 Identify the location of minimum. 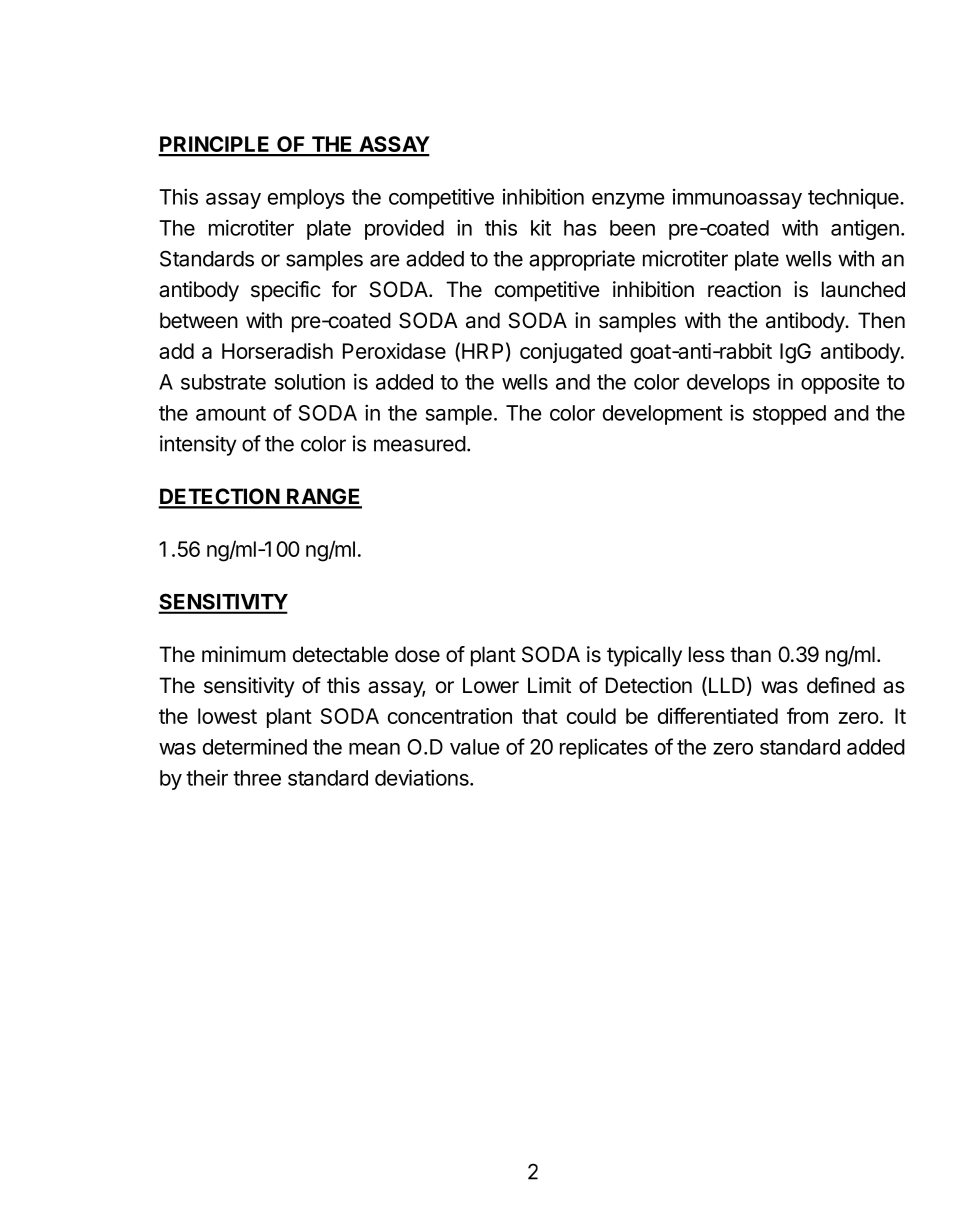
(244, 654).
